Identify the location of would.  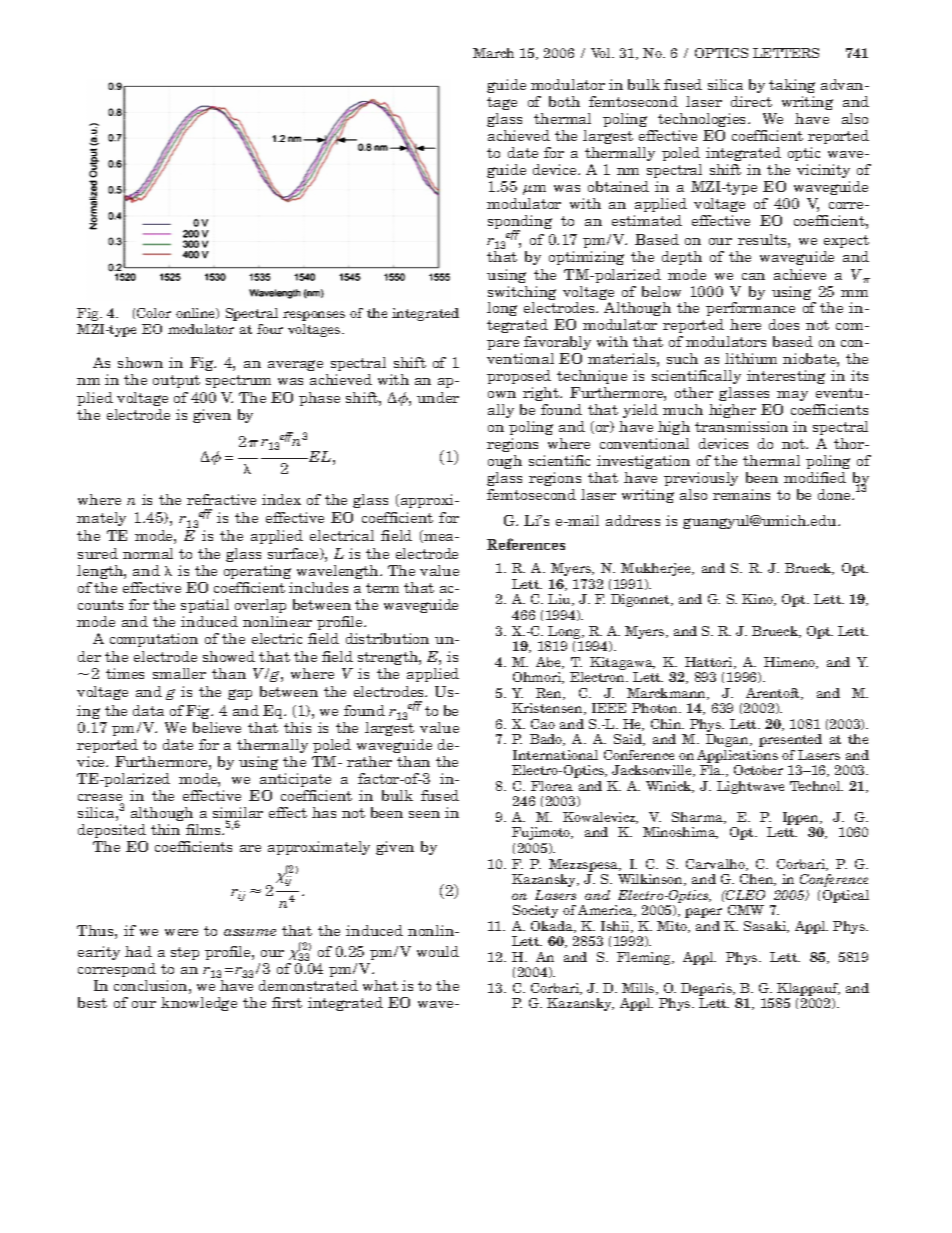
(438, 951).
